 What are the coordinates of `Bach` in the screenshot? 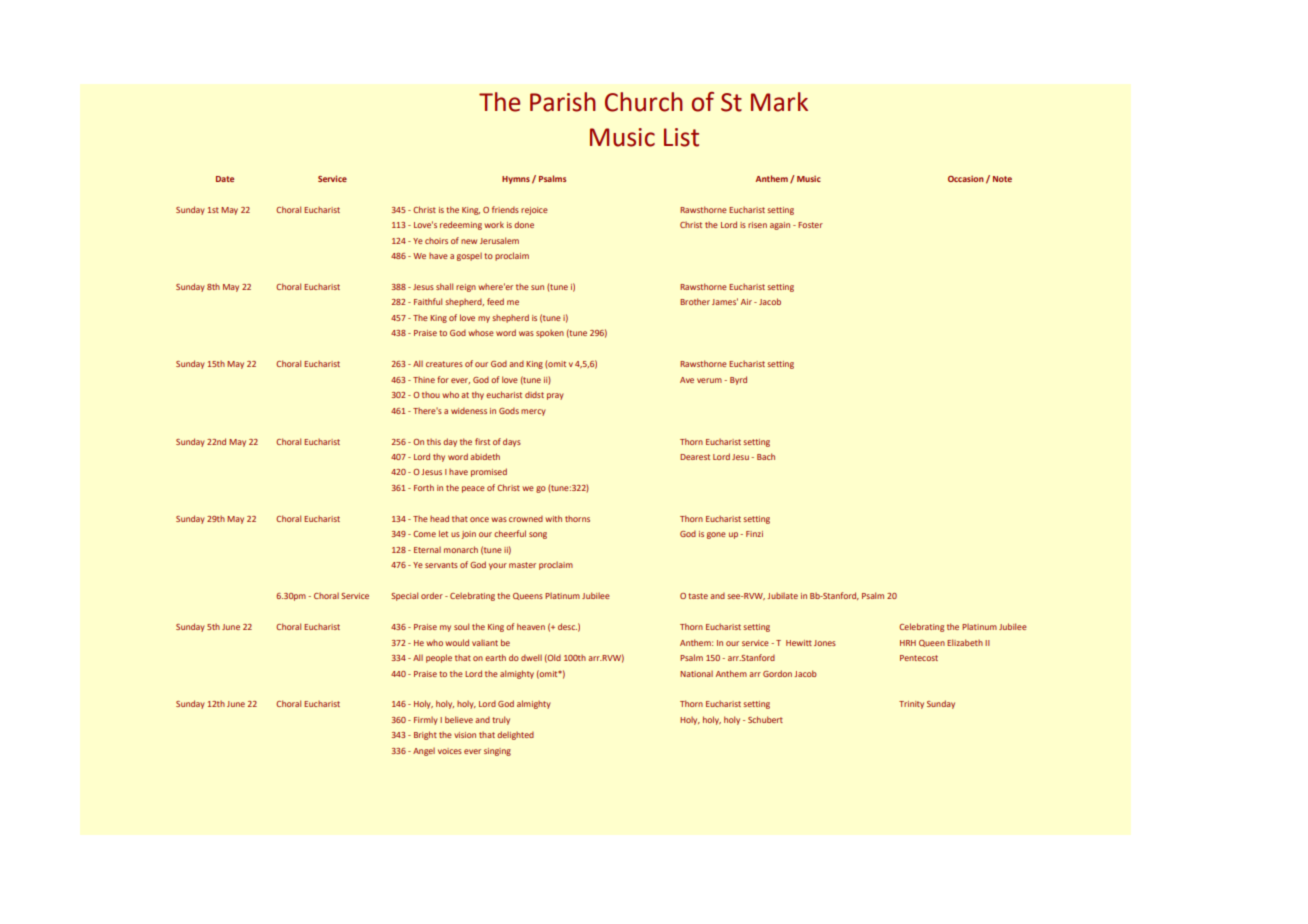 It's located at (766, 456).
